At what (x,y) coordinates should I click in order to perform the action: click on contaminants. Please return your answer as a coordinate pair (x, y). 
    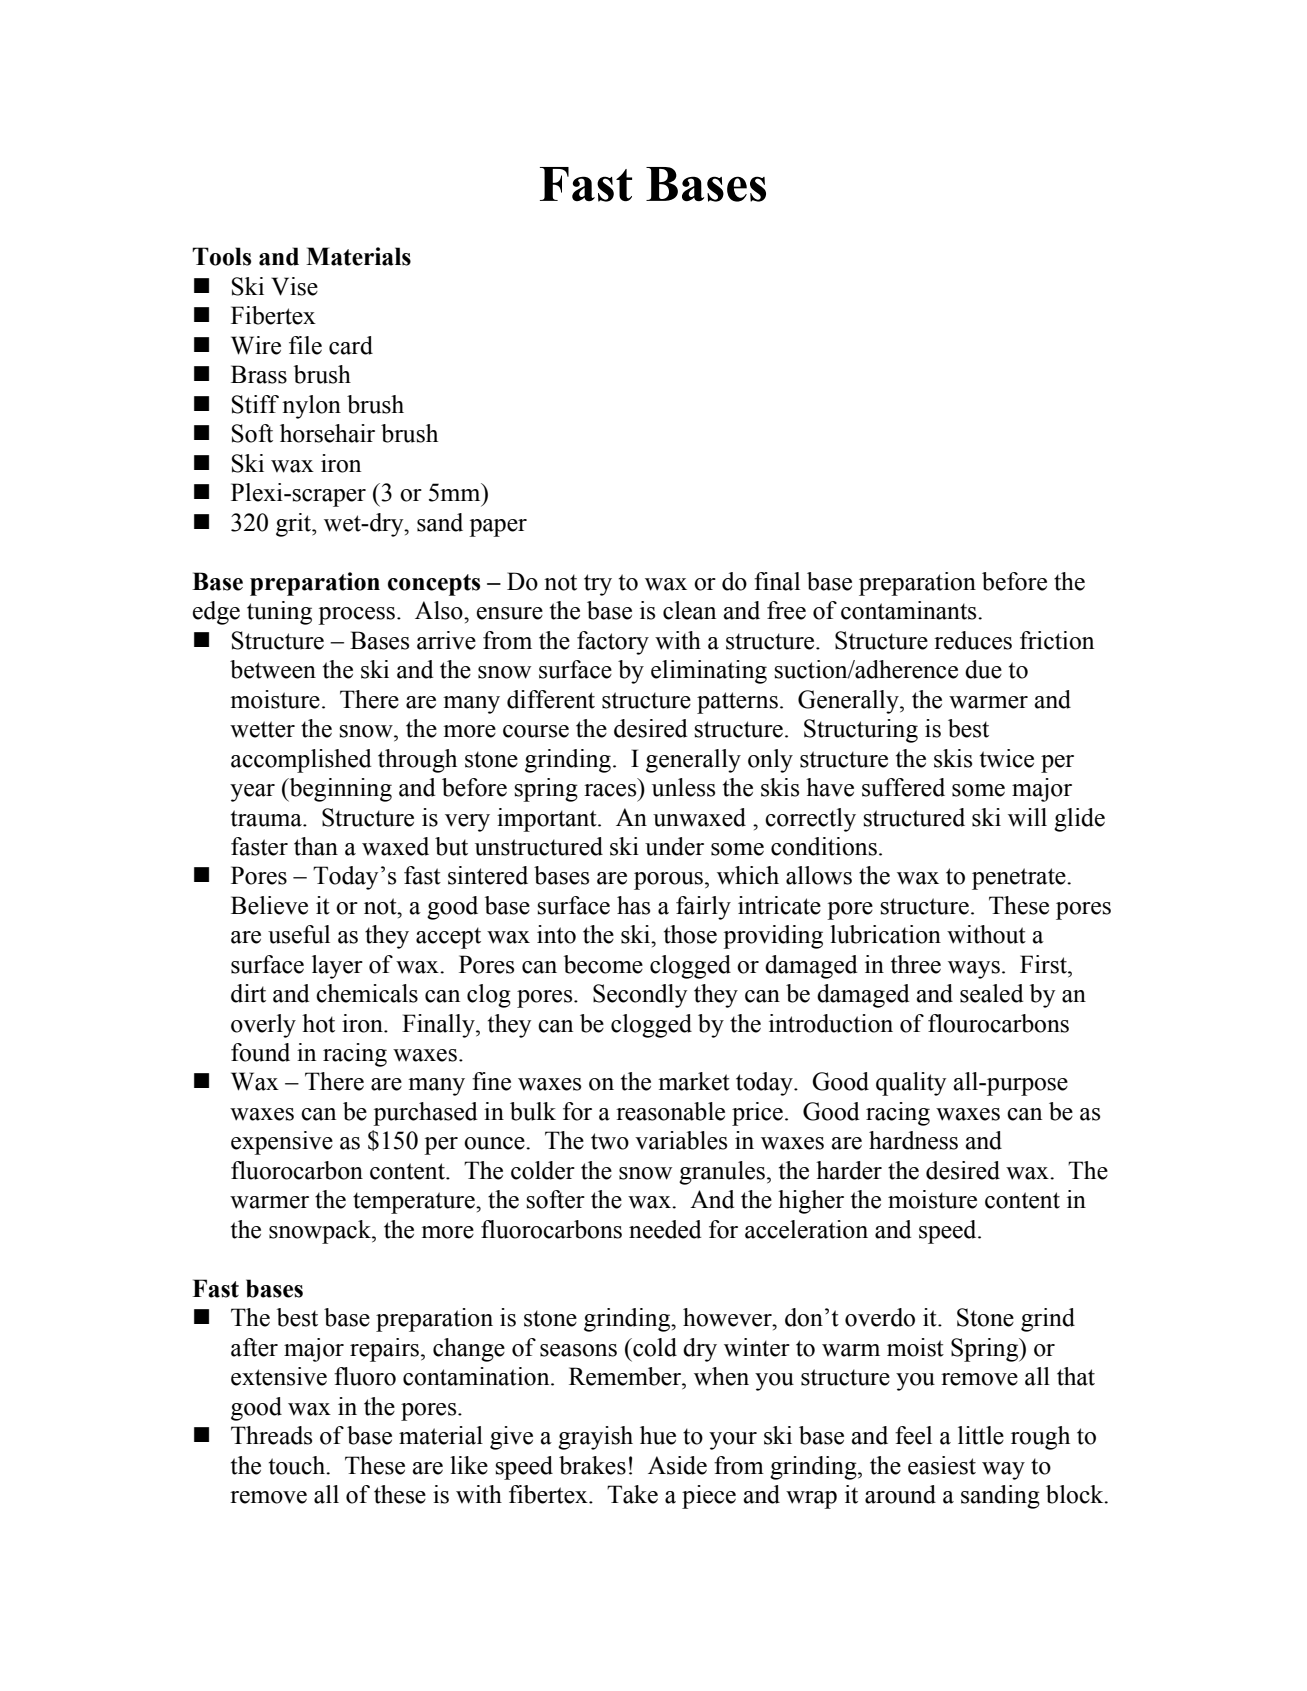
    Looking at the image, I should click on (910, 610).
